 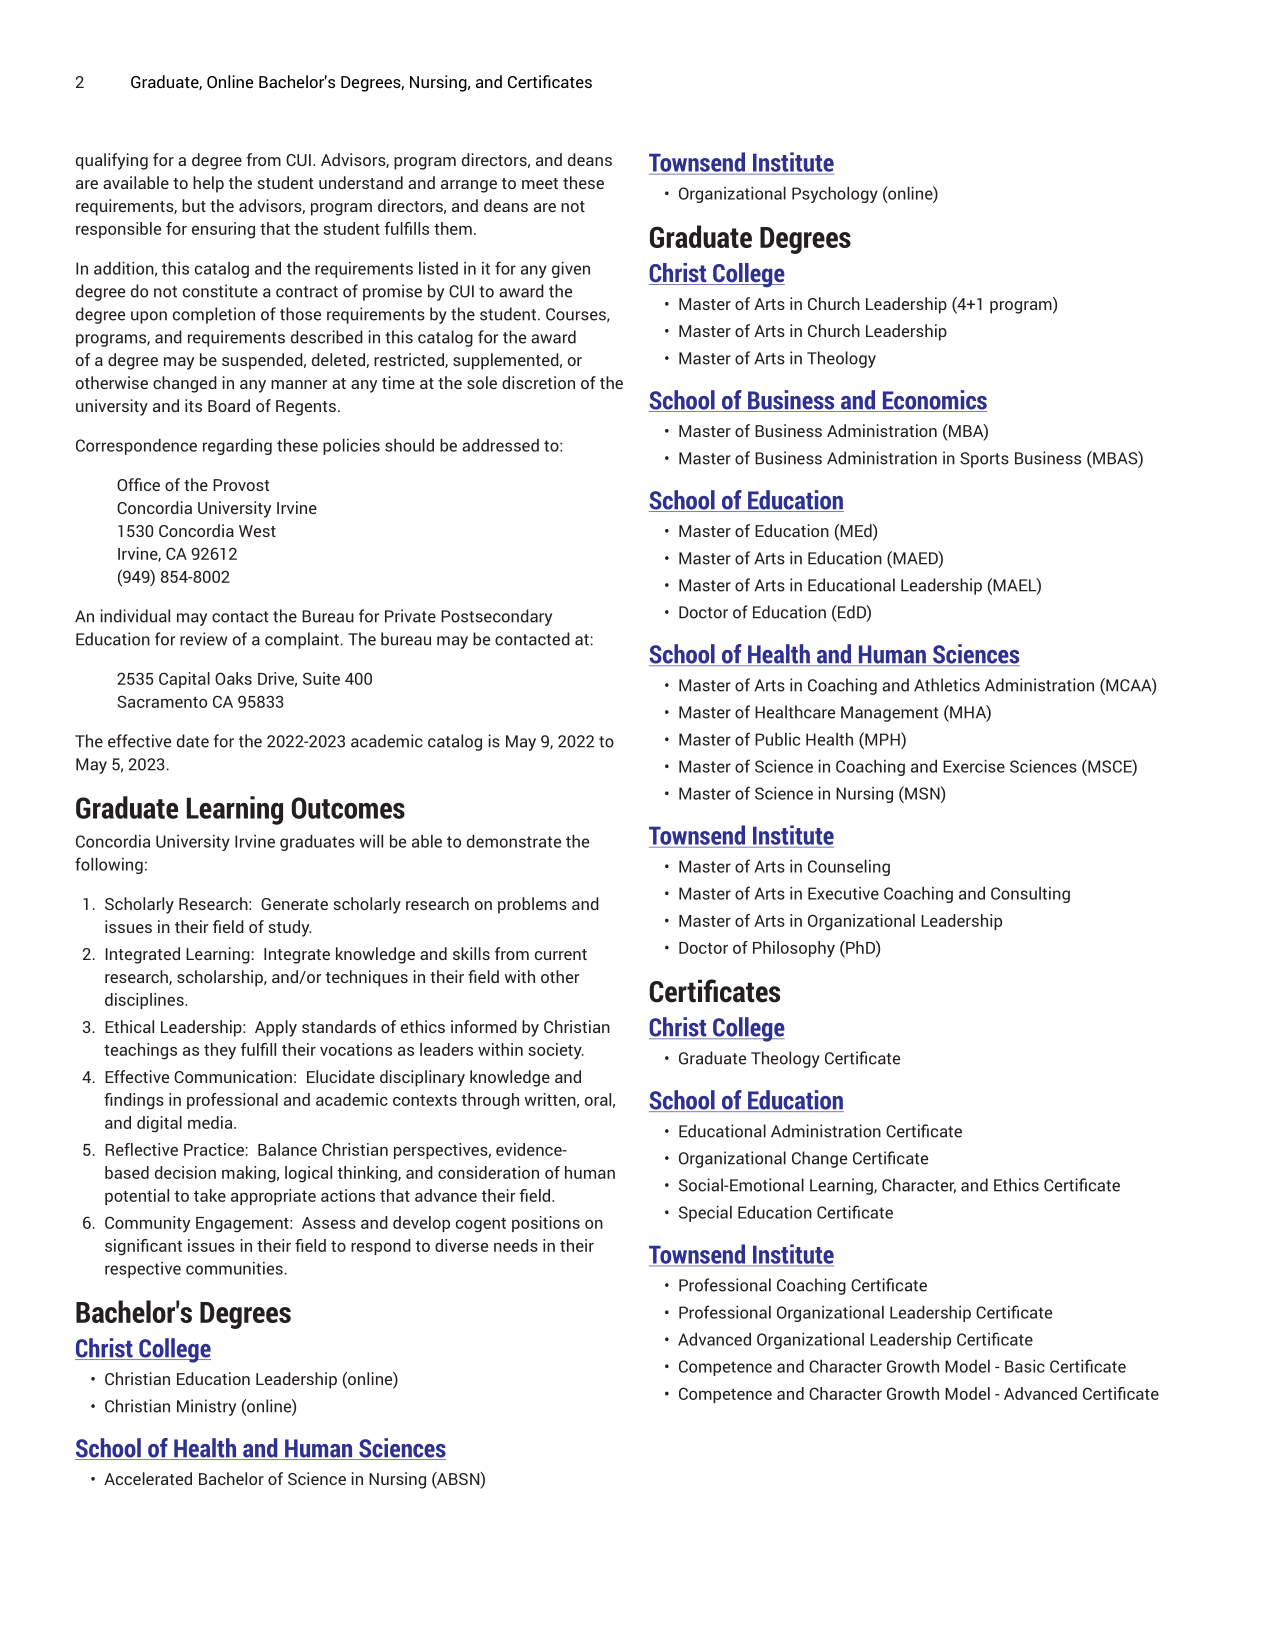 What do you see at coordinates (208, 184) in the document?
I see `help` at bounding box center [208, 184].
